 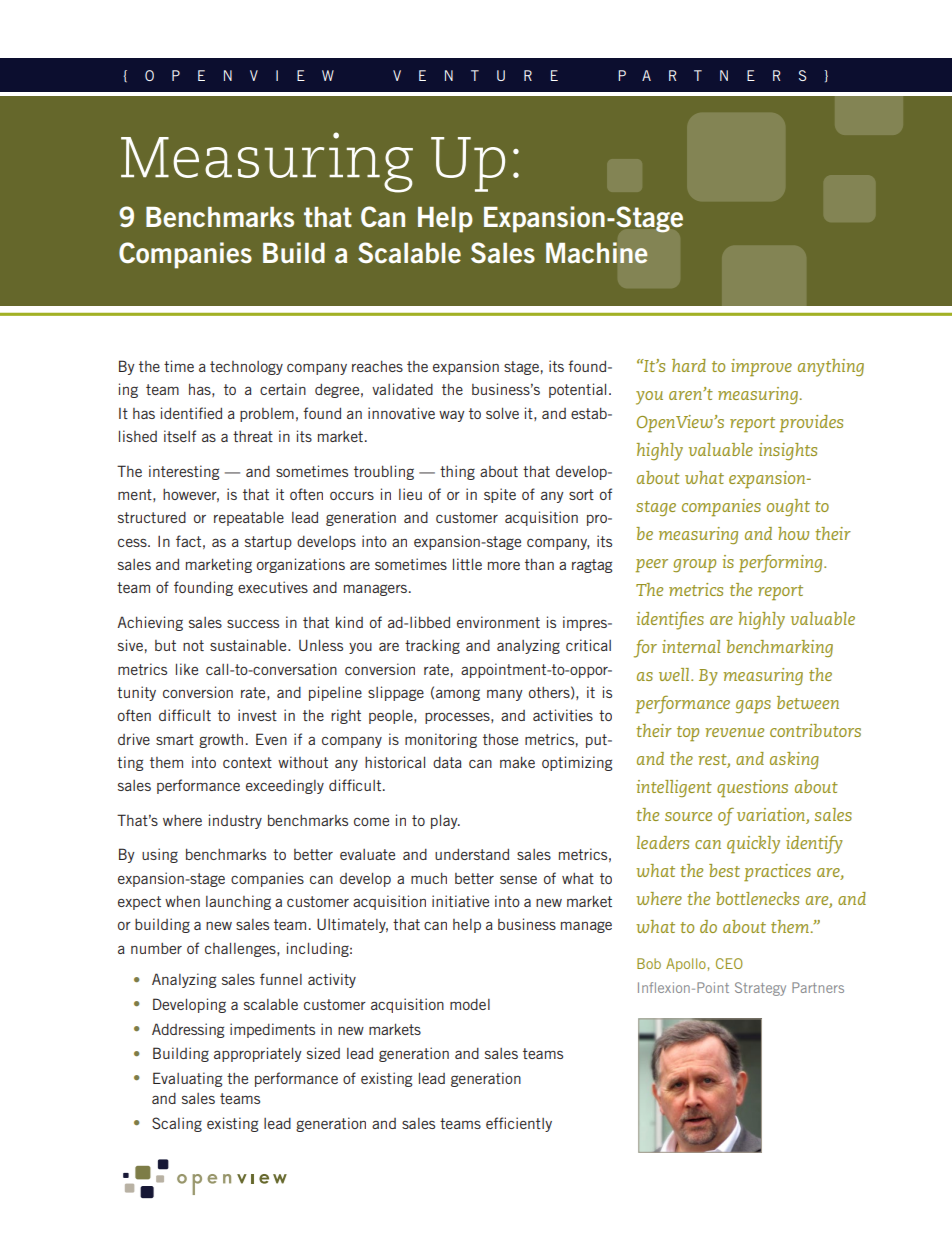 What do you see at coordinates (177, 1124) in the document?
I see `Scaling` at bounding box center [177, 1124].
